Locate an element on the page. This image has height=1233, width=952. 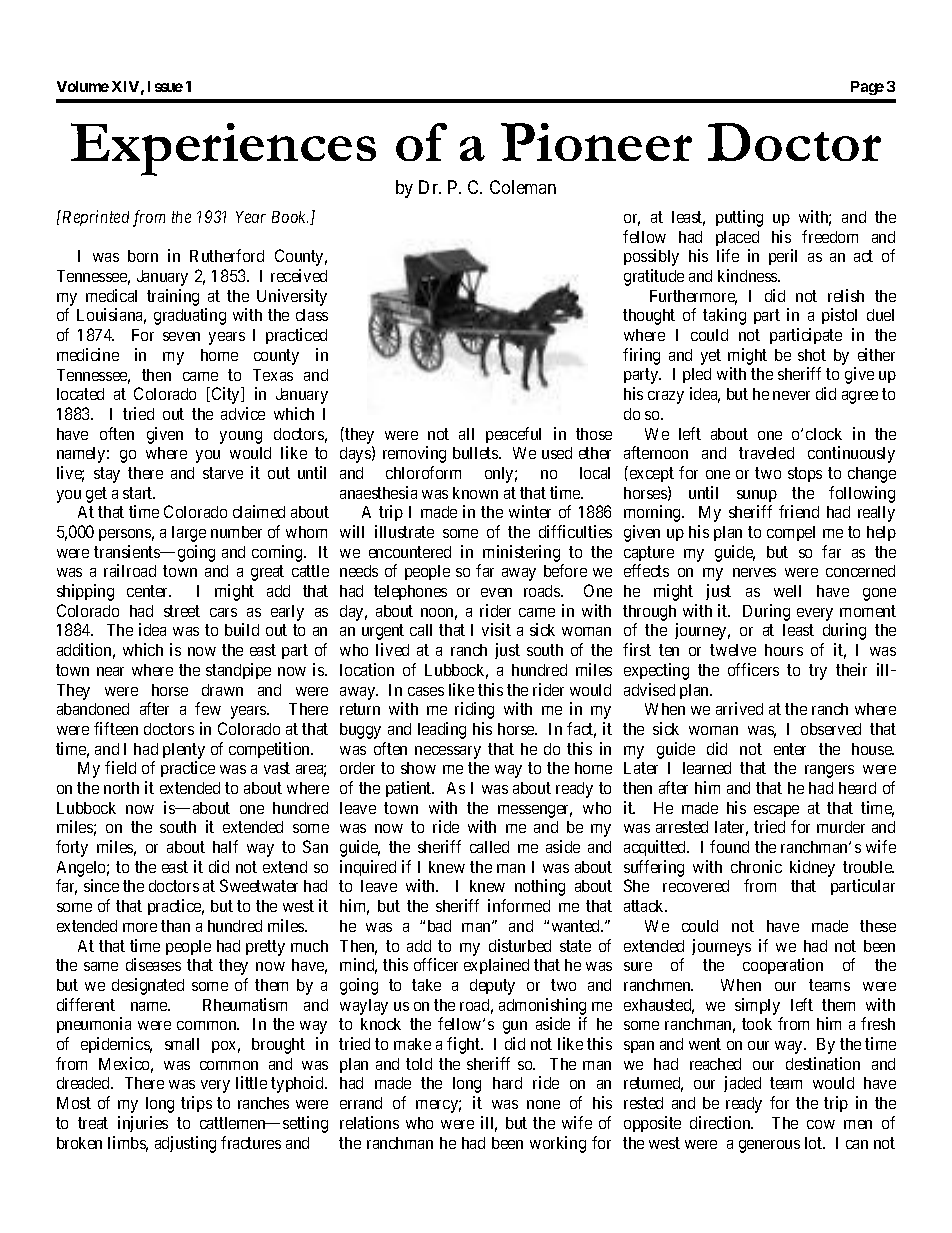
hard is located at coordinates (507, 1083).
